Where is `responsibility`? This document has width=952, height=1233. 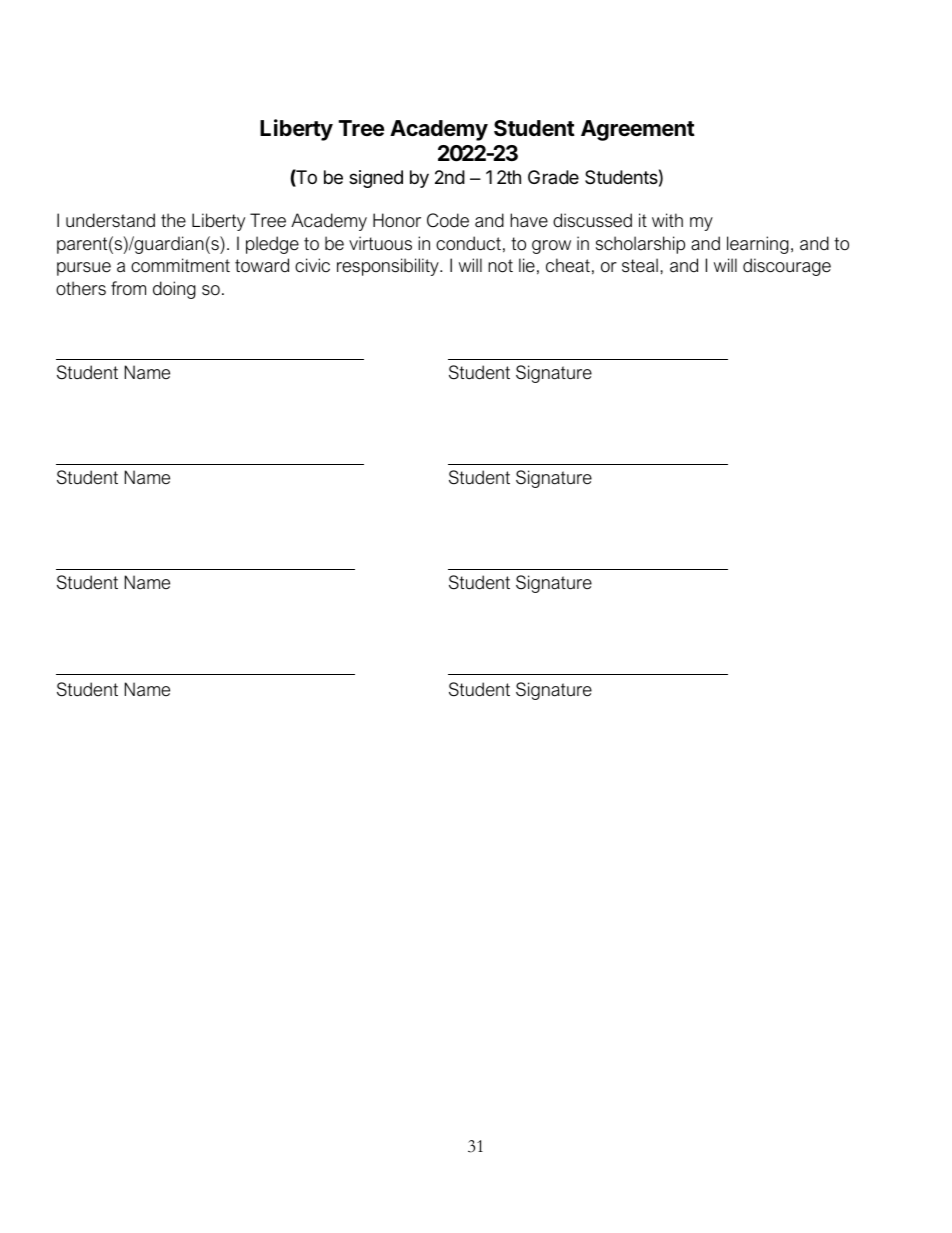
responsibility is located at coordinates (389, 267).
